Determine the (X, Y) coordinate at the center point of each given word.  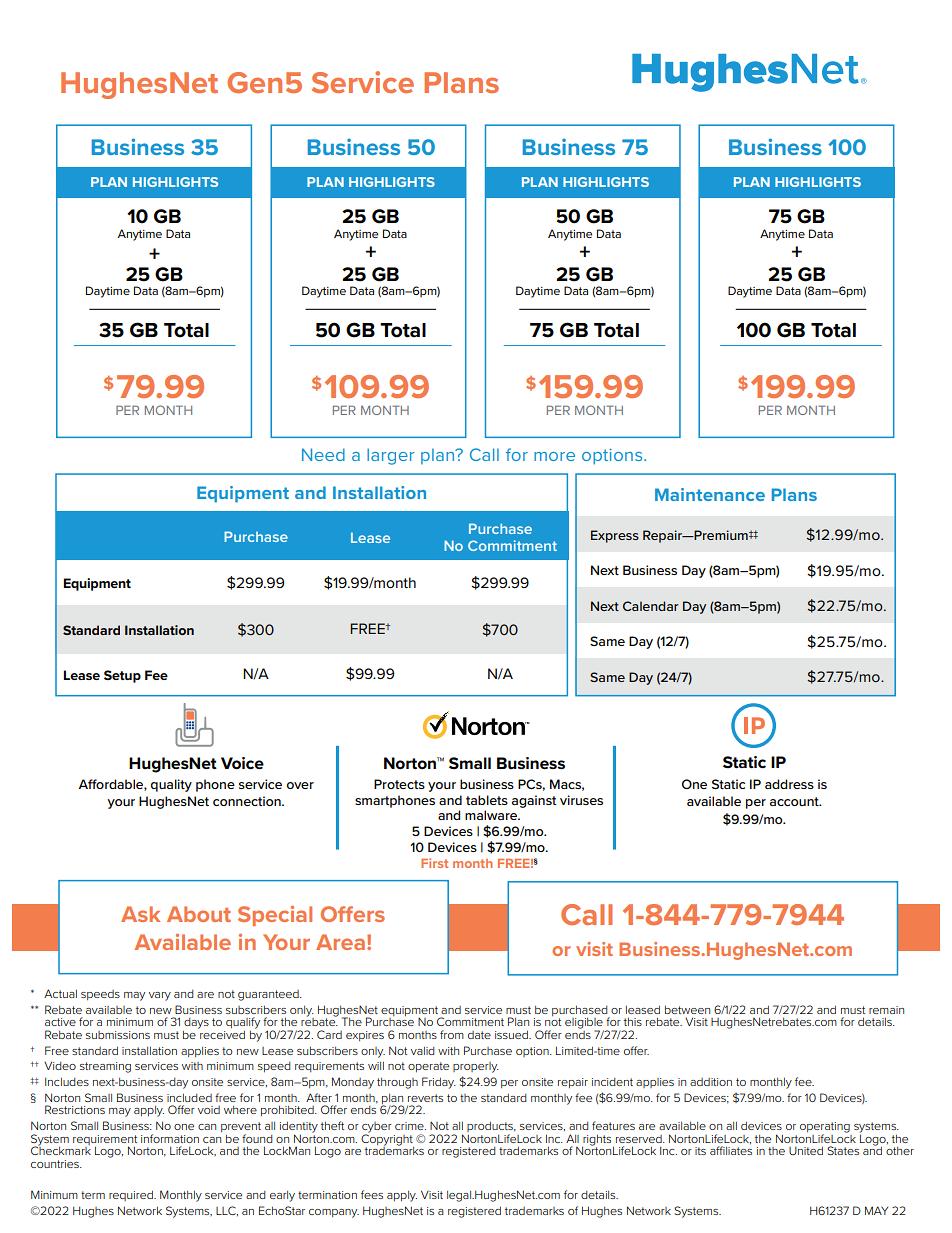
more (554, 456)
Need (323, 454)
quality (171, 785)
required (132, 1196)
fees (372, 1194)
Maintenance (710, 494)
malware (492, 815)
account (795, 801)
